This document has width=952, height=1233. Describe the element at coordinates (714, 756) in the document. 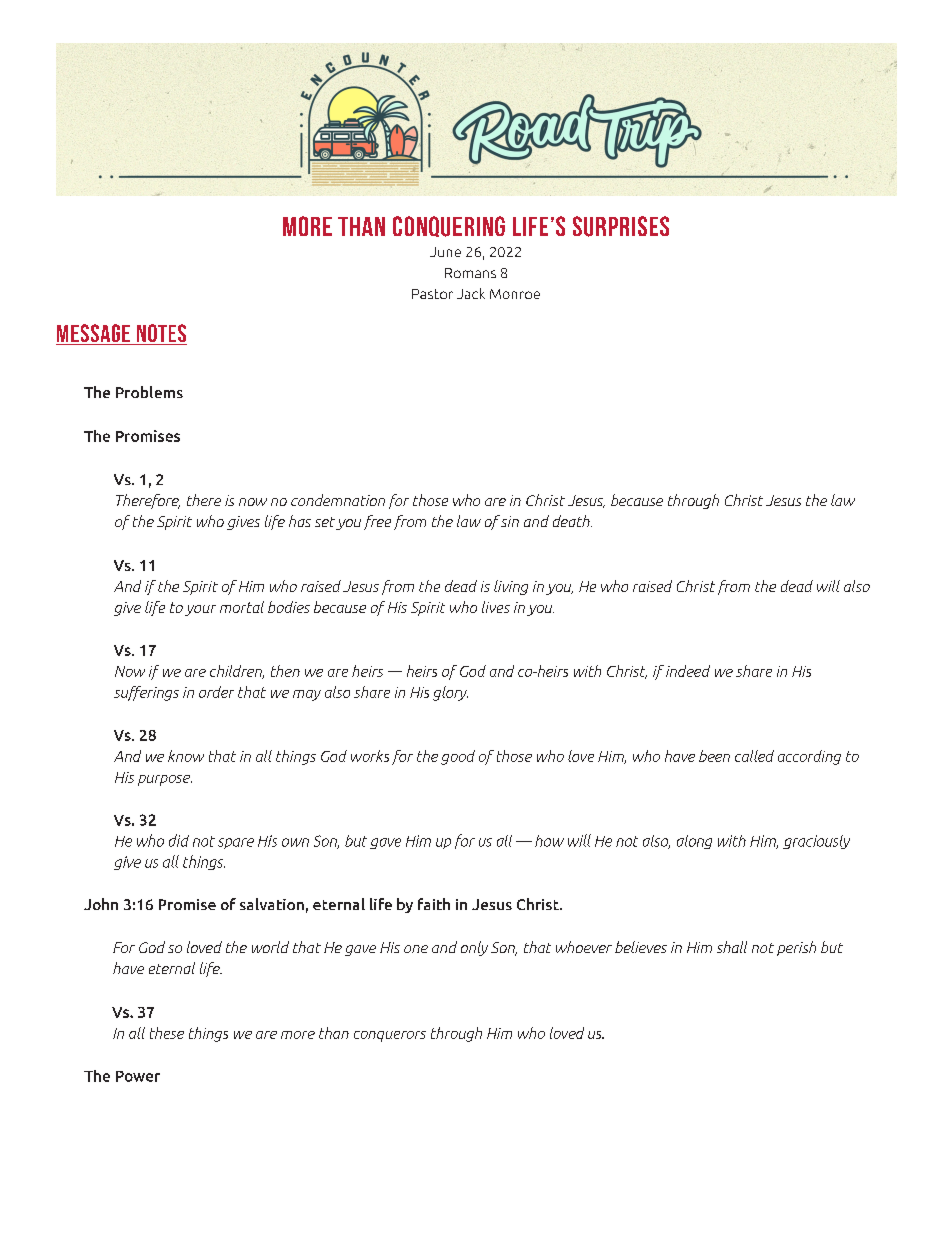

I see `been` at that location.
